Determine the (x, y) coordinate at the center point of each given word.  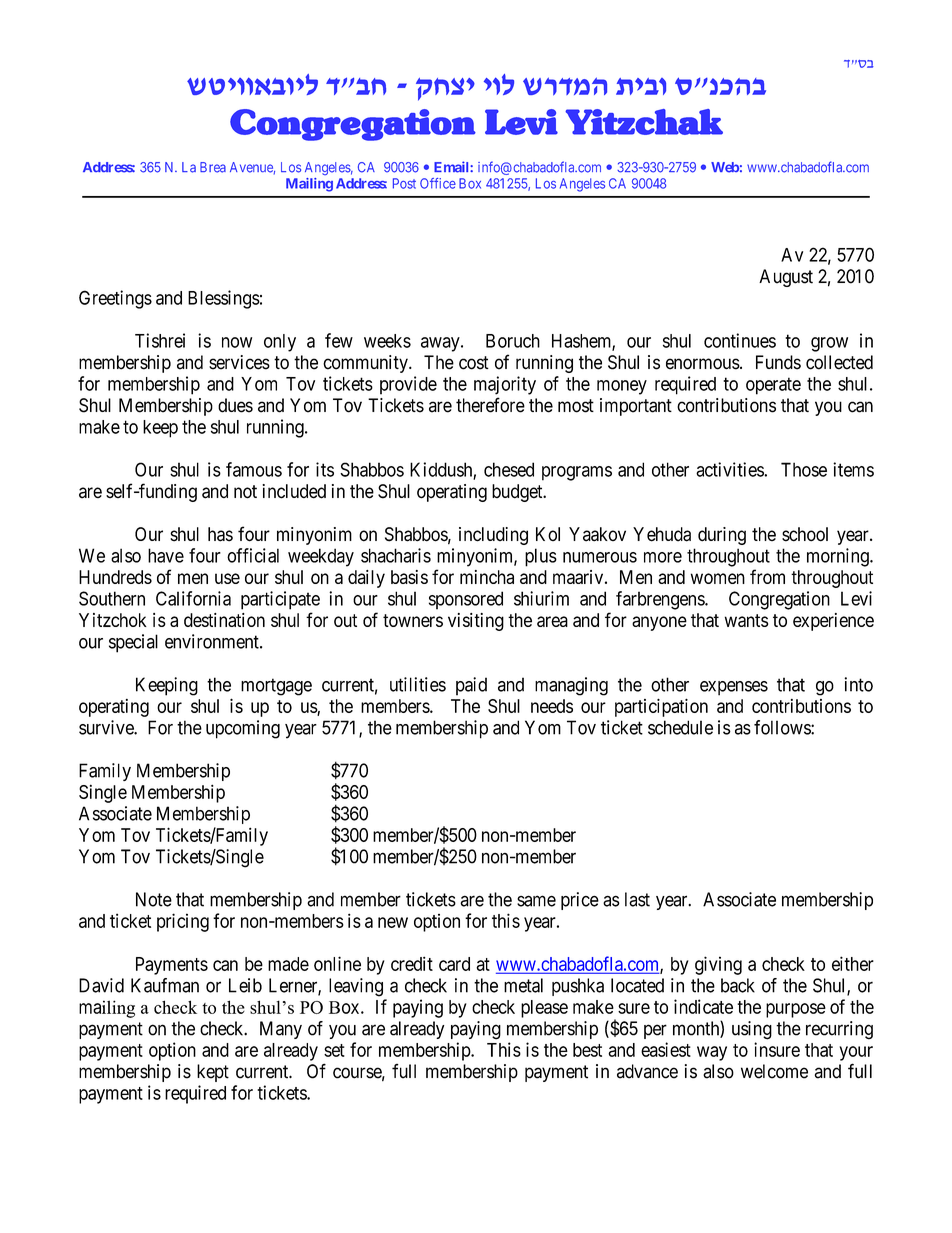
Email (452, 167)
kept (213, 1073)
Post (404, 183)
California (193, 598)
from (767, 576)
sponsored (466, 600)
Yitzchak (644, 122)
